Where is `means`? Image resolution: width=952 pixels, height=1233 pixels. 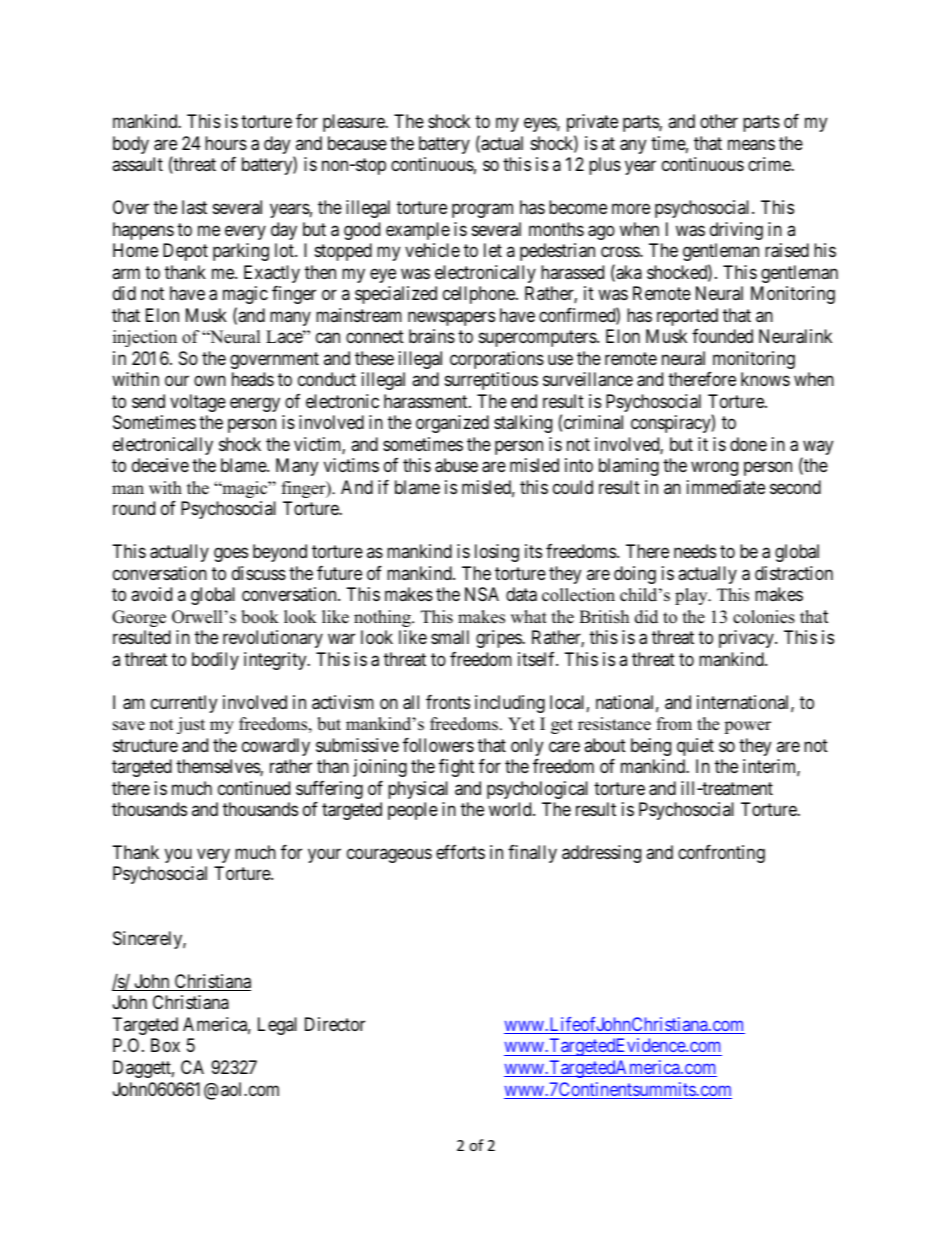
means is located at coordinates (751, 145).
